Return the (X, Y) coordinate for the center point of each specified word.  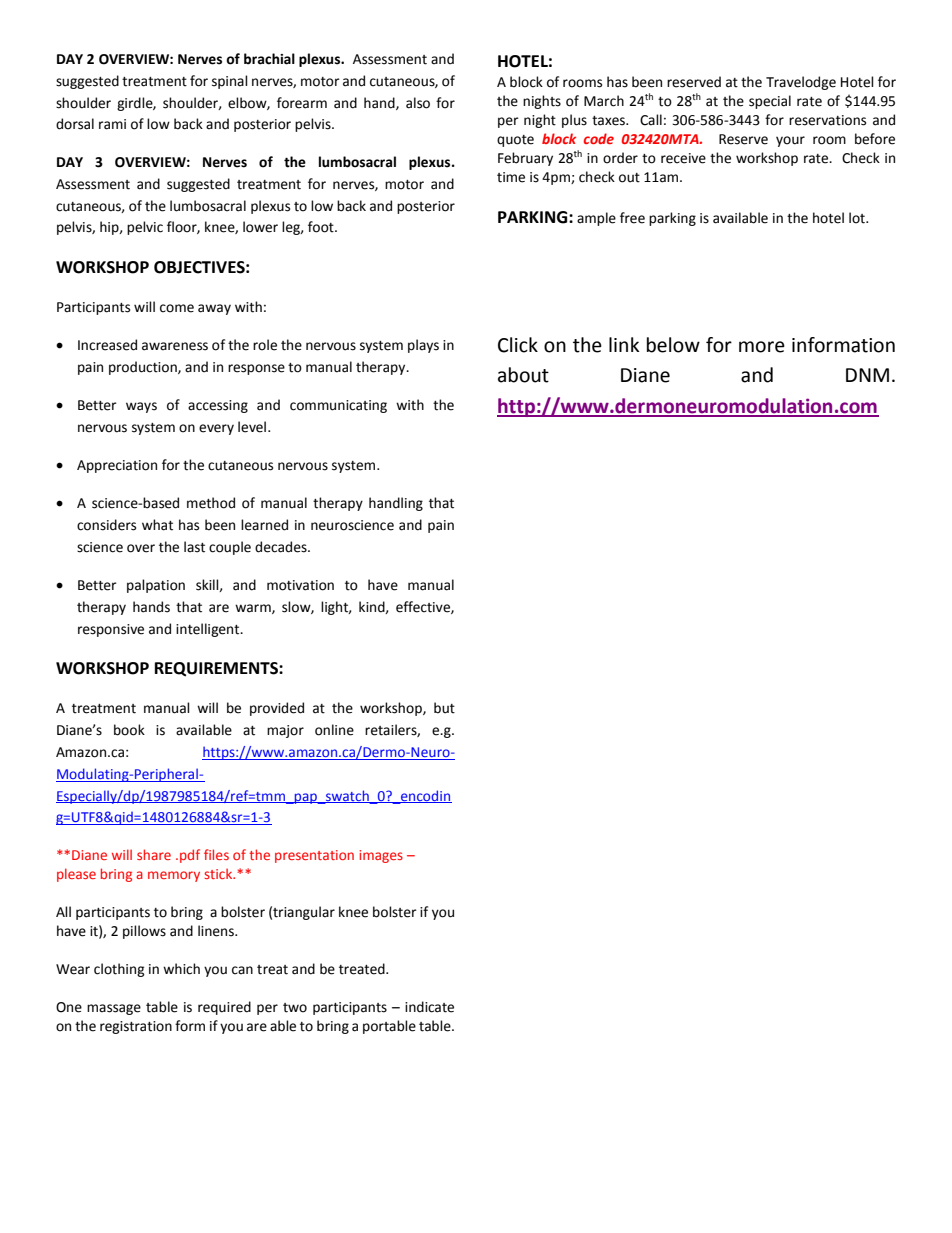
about (523, 375)
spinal (230, 82)
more (762, 347)
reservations (827, 120)
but (444, 708)
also (418, 103)
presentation (314, 856)
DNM (867, 375)
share (154, 854)
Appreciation (117, 466)
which (181, 969)
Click (518, 345)
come (177, 308)
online (334, 730)
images (381, 856)
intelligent (209, 630)
